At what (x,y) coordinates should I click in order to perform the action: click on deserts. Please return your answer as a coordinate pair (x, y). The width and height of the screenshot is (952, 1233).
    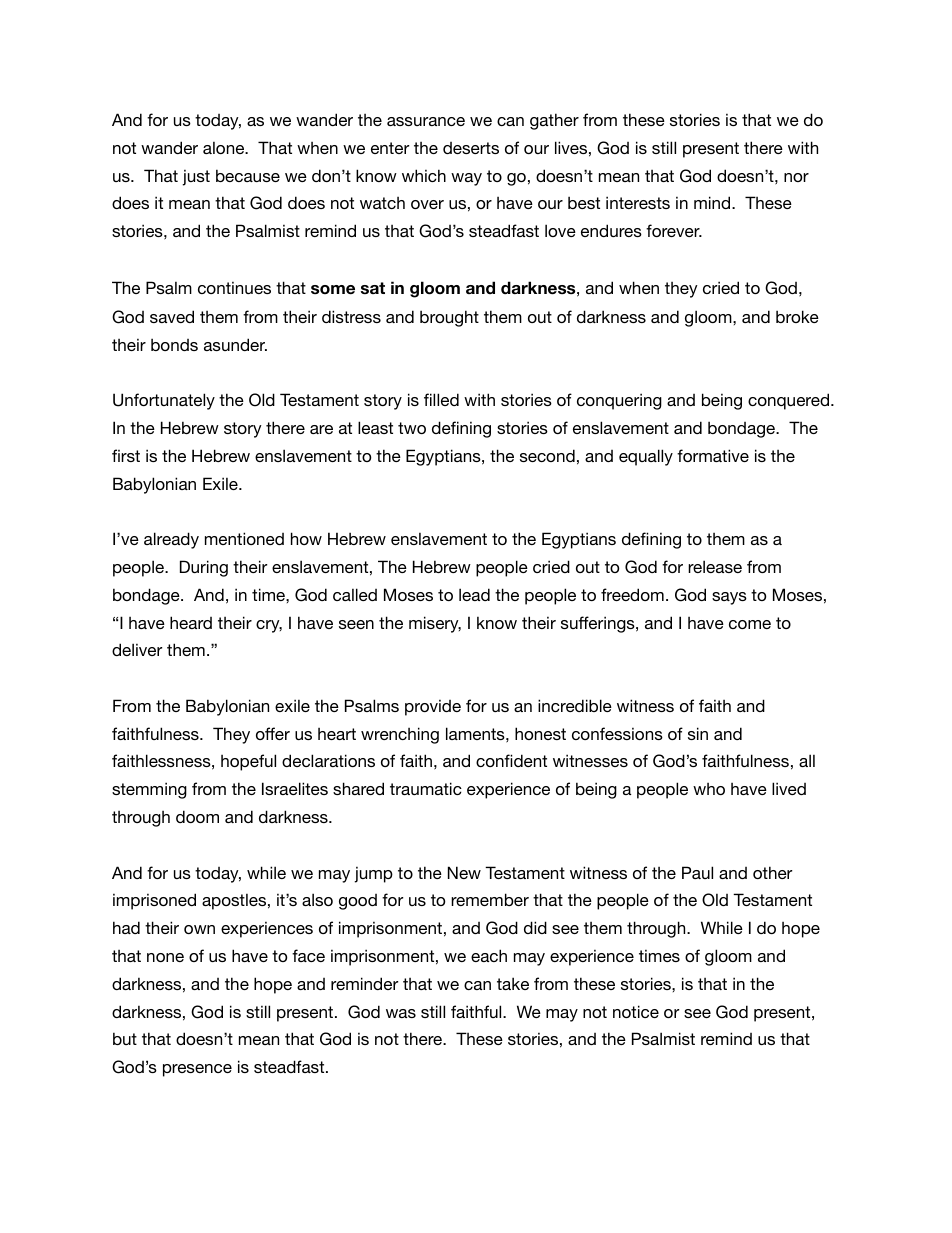
    Looking at the image, I should click on (471, 148).
